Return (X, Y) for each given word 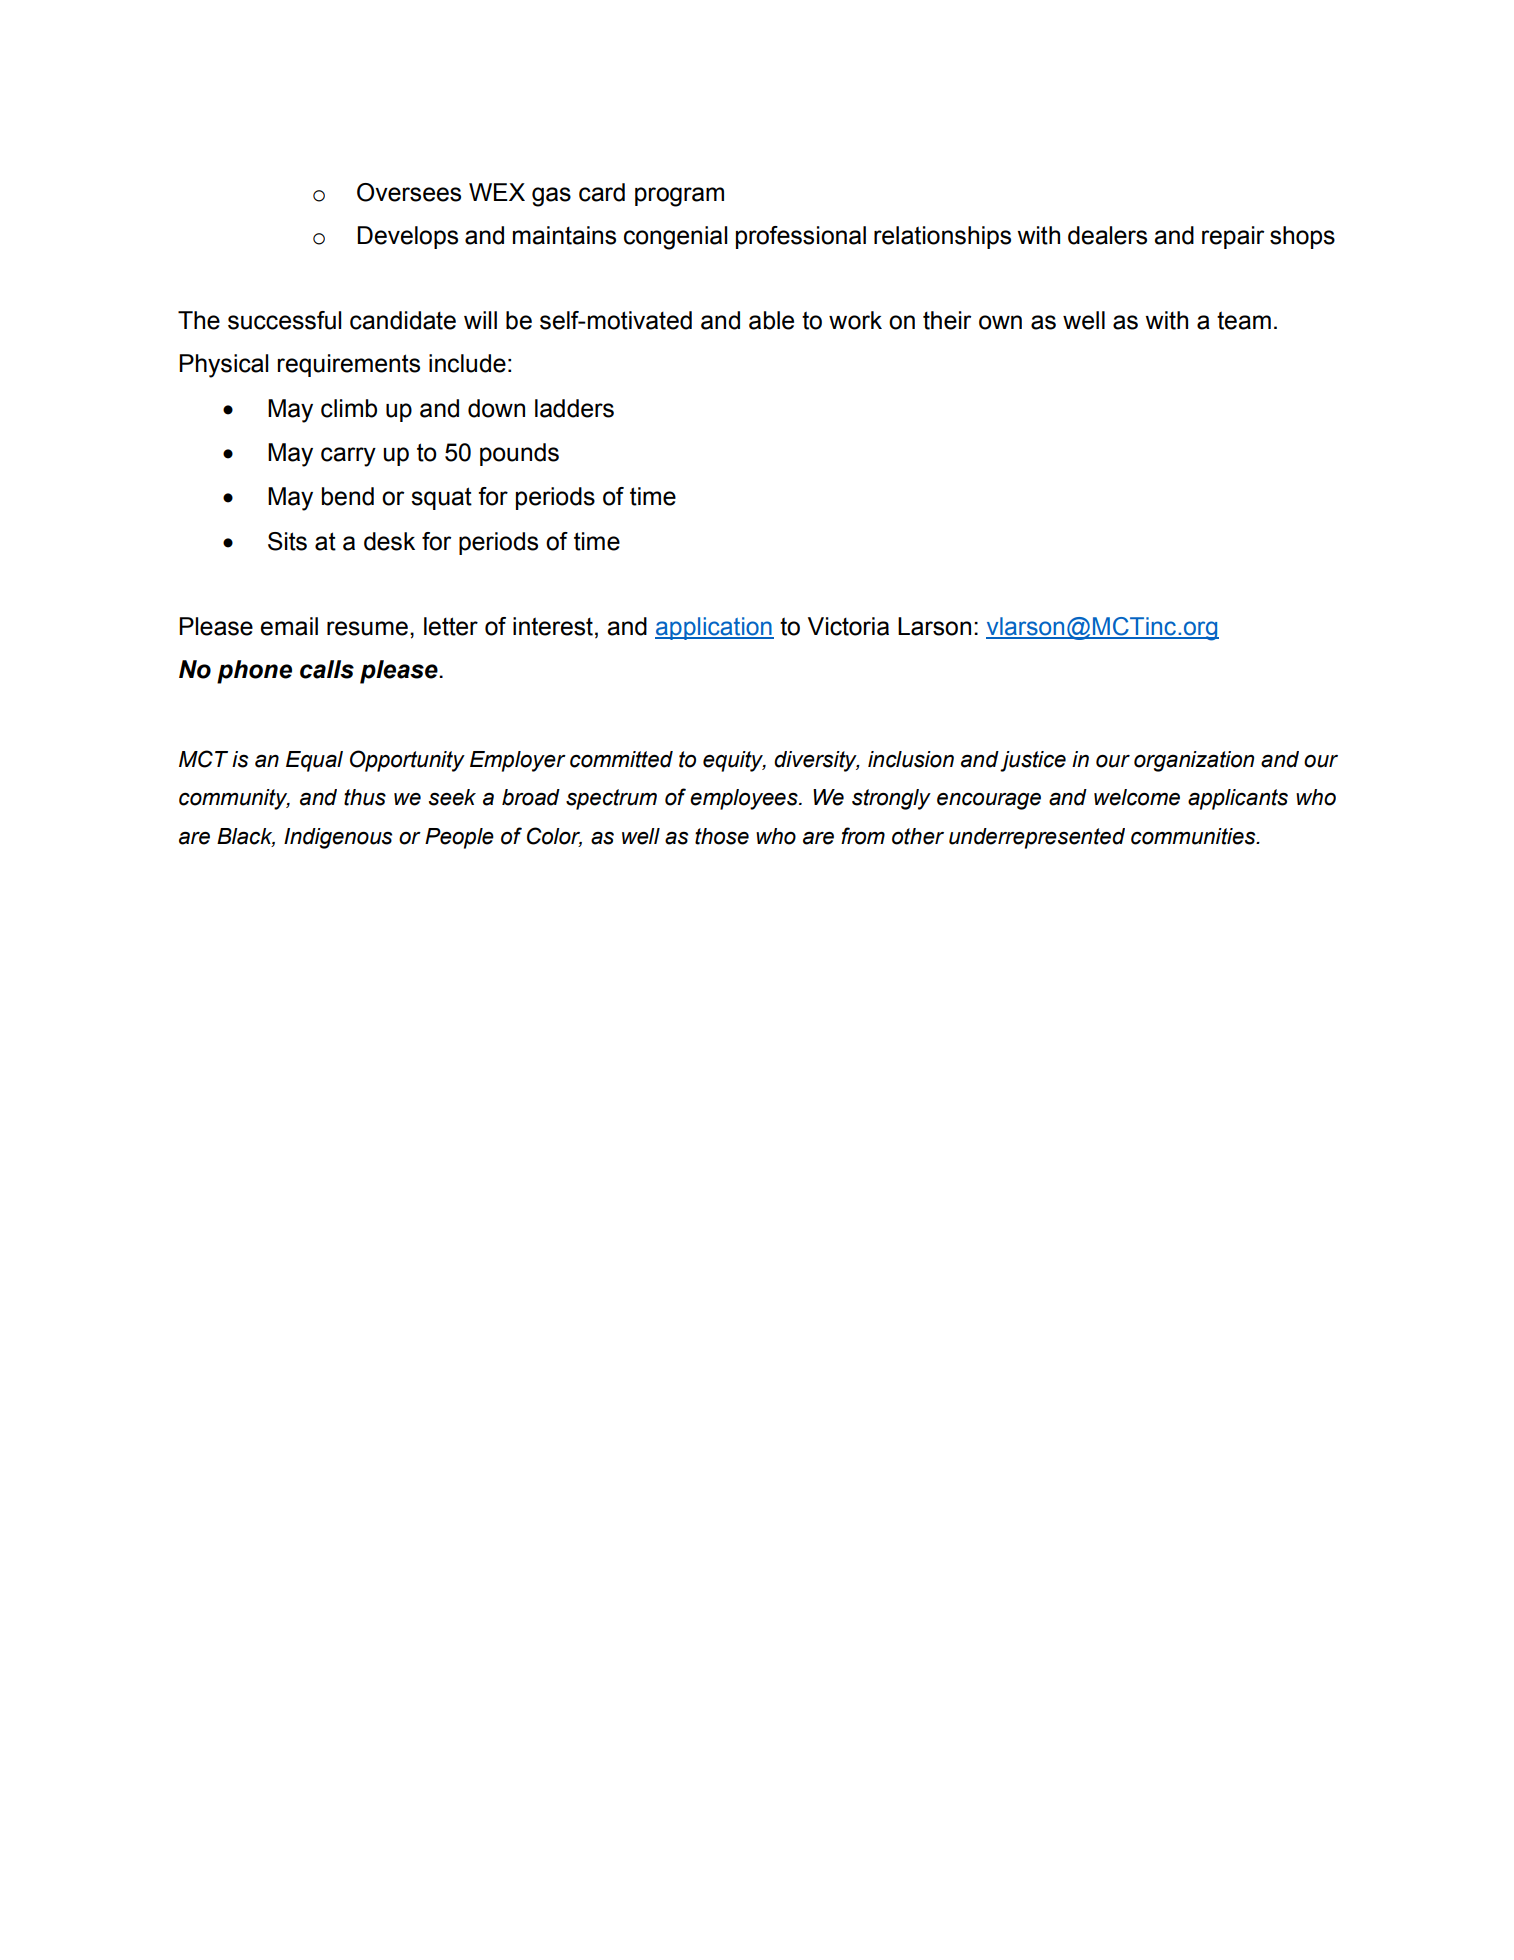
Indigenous (338, 838)
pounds (519, 454)
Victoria (848, 626)
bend (348, 496)
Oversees (409, 192)
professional (801, 237)
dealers (1107, 235)
